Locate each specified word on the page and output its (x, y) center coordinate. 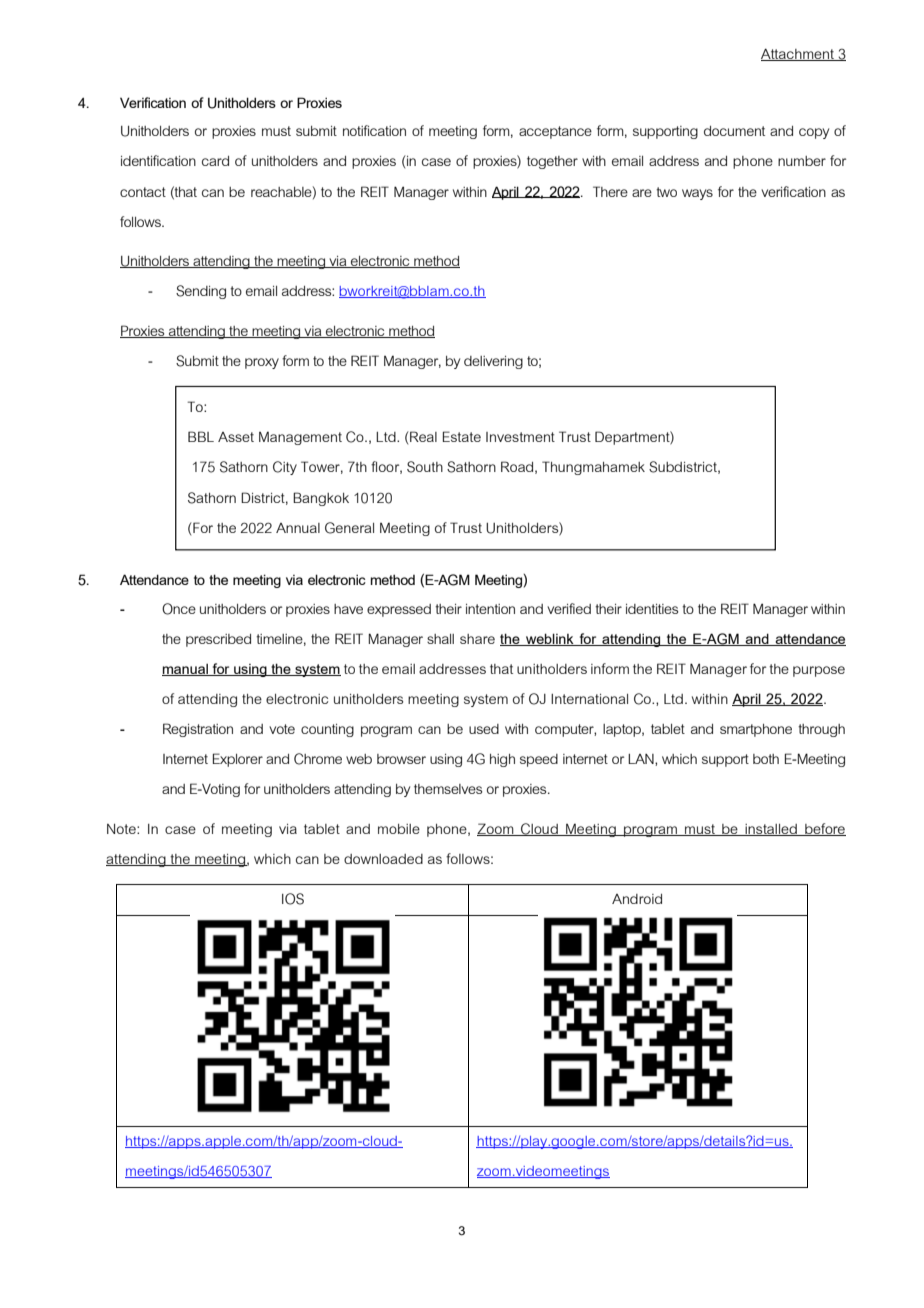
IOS (293, 899)
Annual (298, 528)
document (734, 131)
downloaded (383, 859)
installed (771, 830)
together (552, 162)
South (425, 467)
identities (652, 609)
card (215, 161)
